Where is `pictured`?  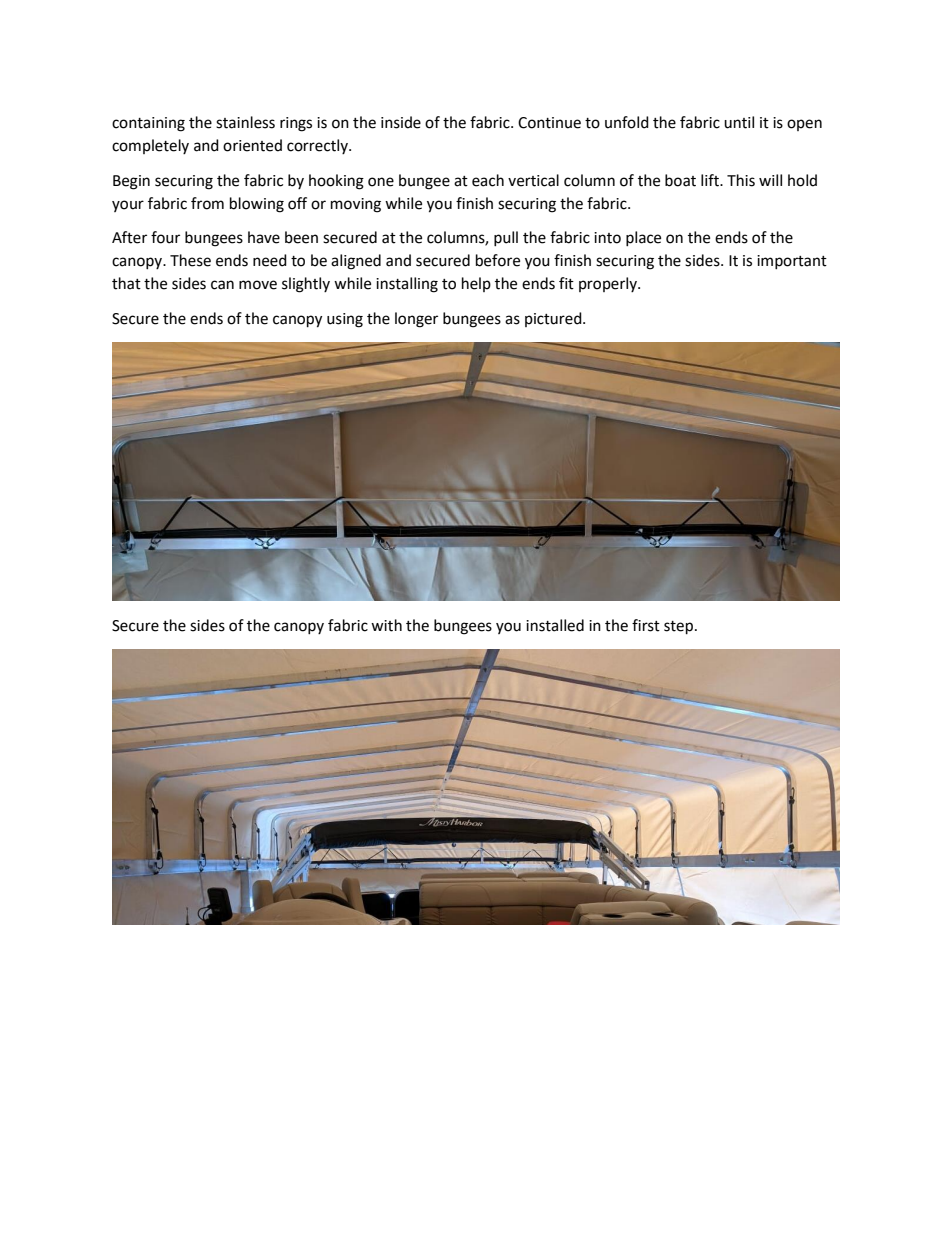 pictured is located at coordinates (554, 319).
